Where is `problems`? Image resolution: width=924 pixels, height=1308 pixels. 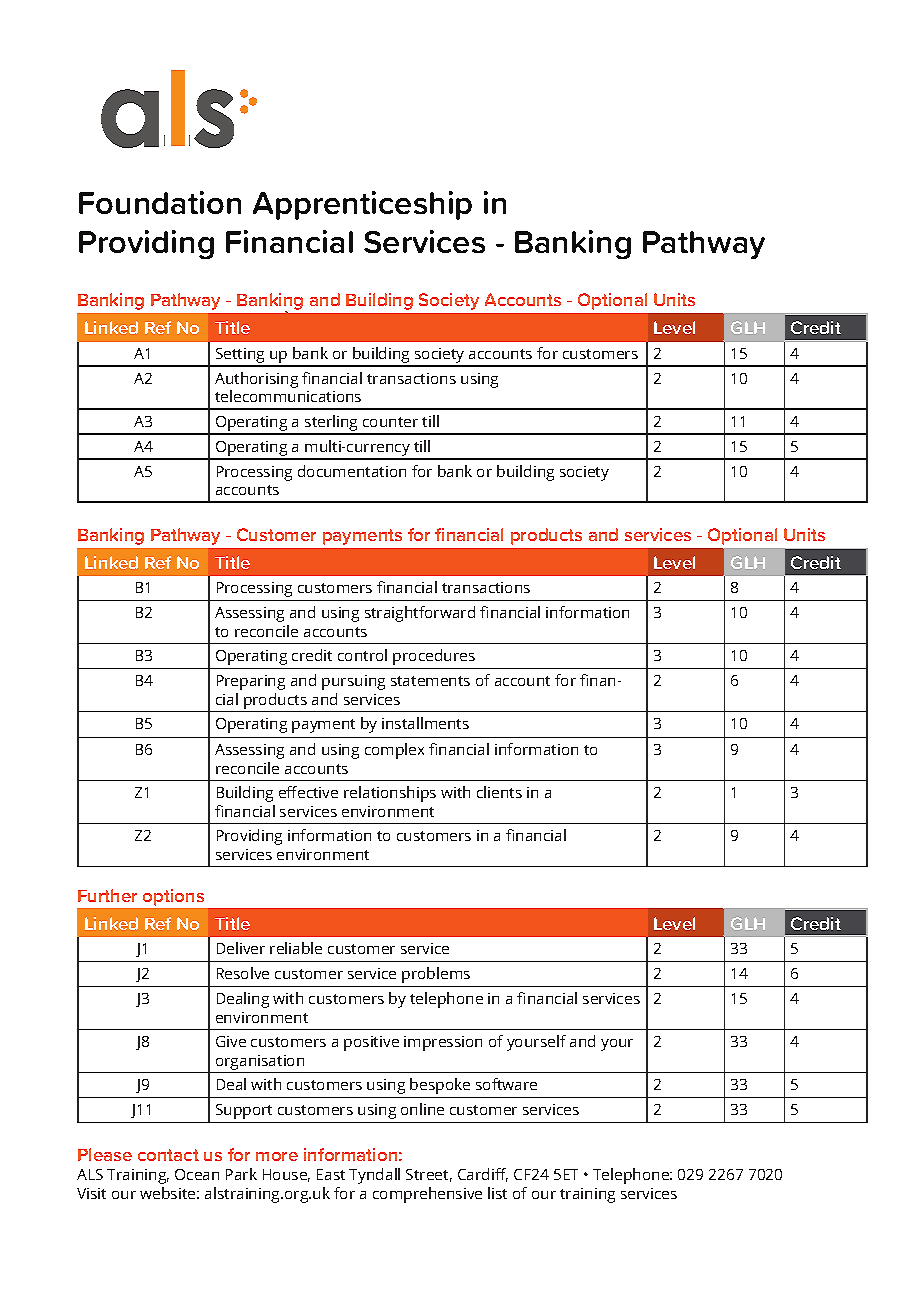 problems is located at coordinates (436, 975).
